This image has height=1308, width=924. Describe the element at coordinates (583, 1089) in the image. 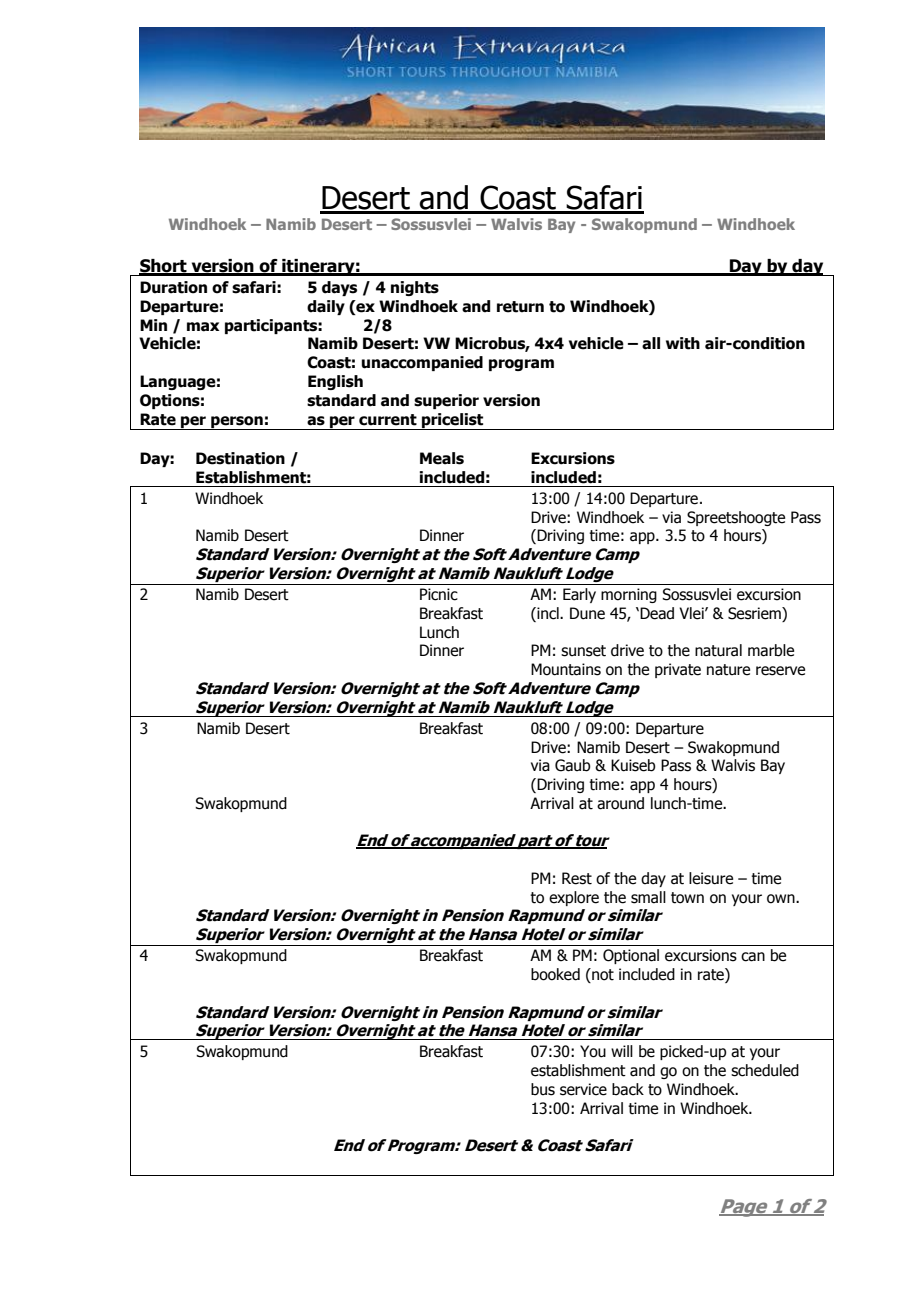

I see `service` at that location.
